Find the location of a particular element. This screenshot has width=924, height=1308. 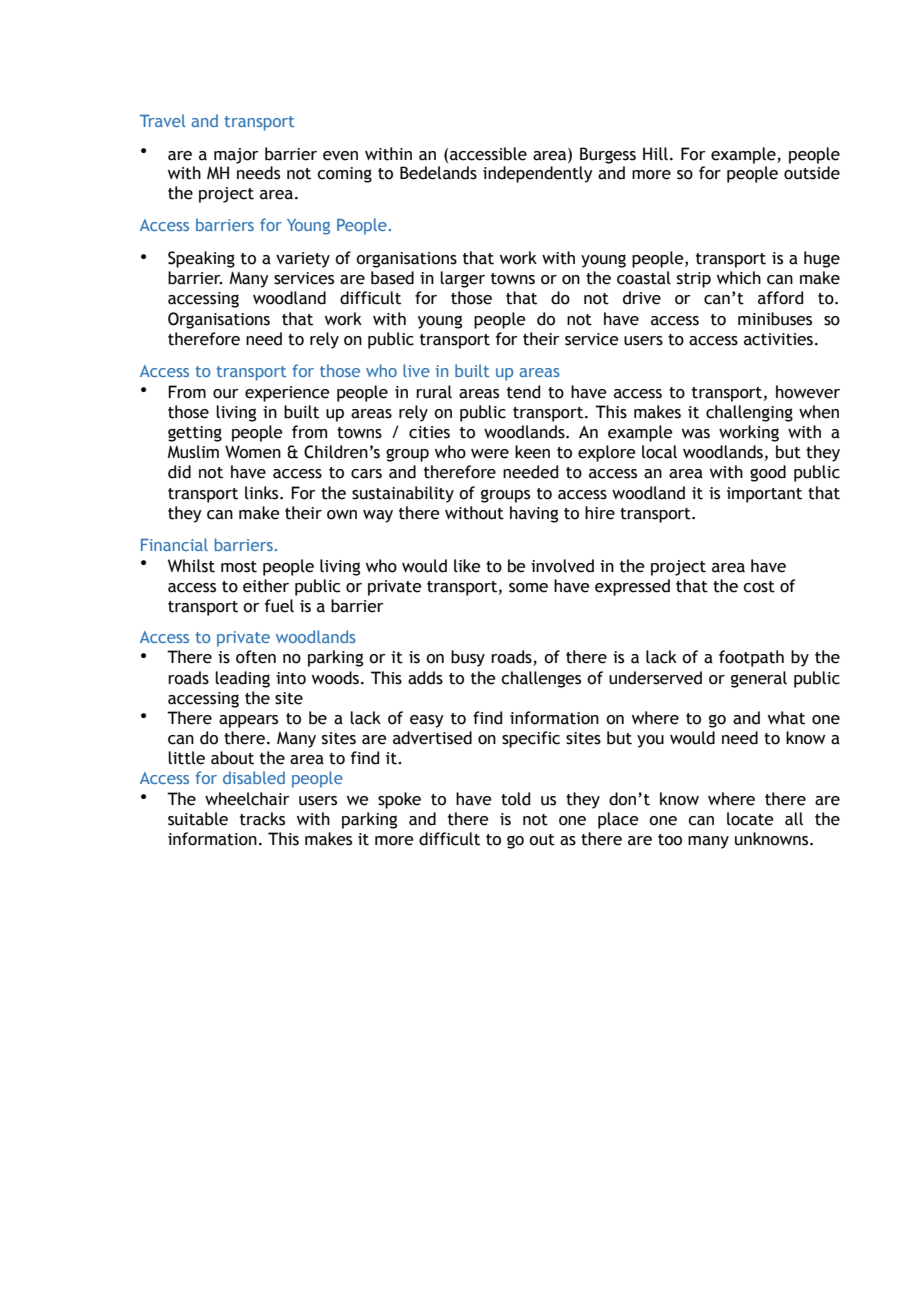

told is located at coordinates (515, 799).
